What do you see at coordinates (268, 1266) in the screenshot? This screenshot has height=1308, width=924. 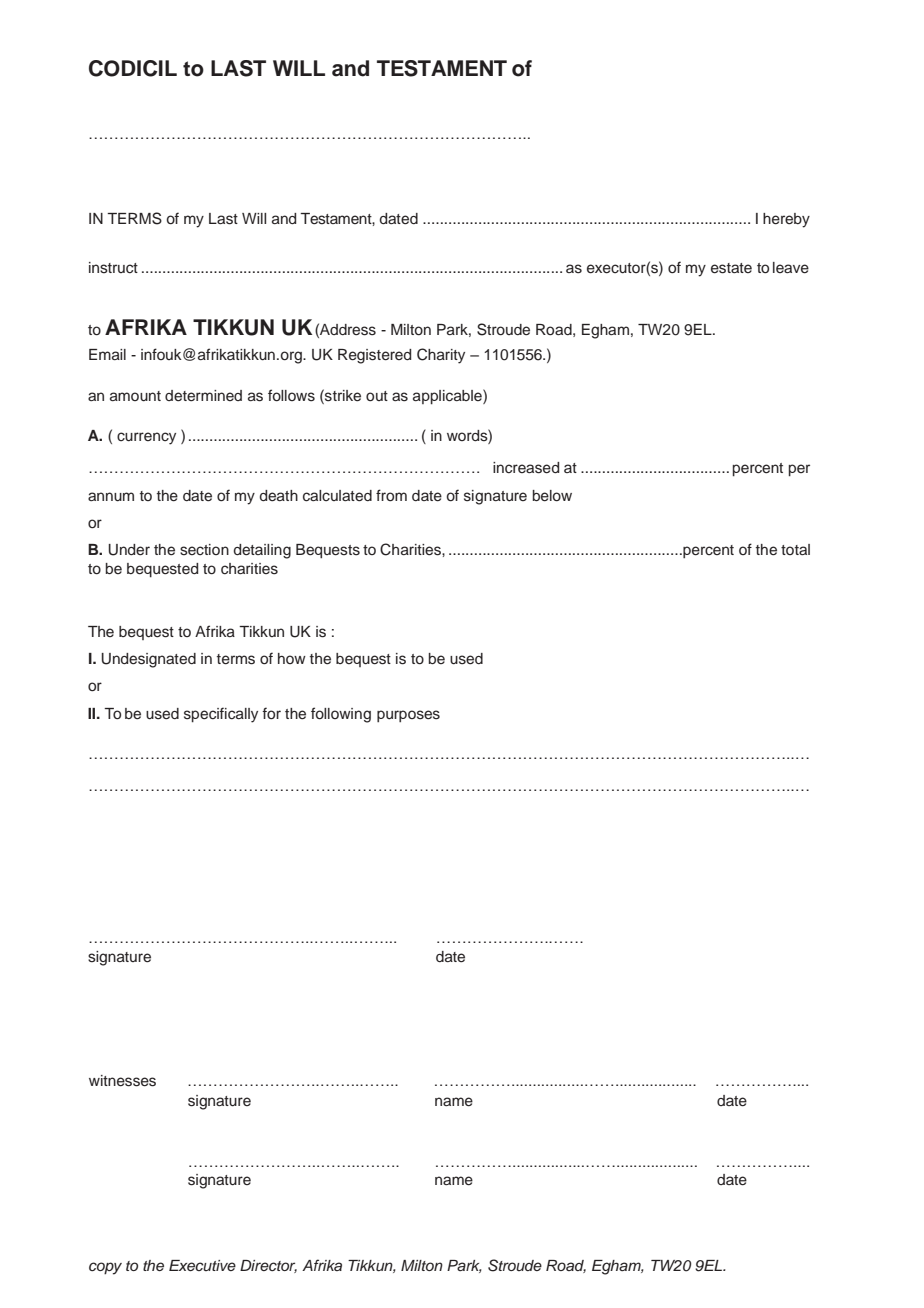 I see `Director` at bounding box center [268, 1266].
